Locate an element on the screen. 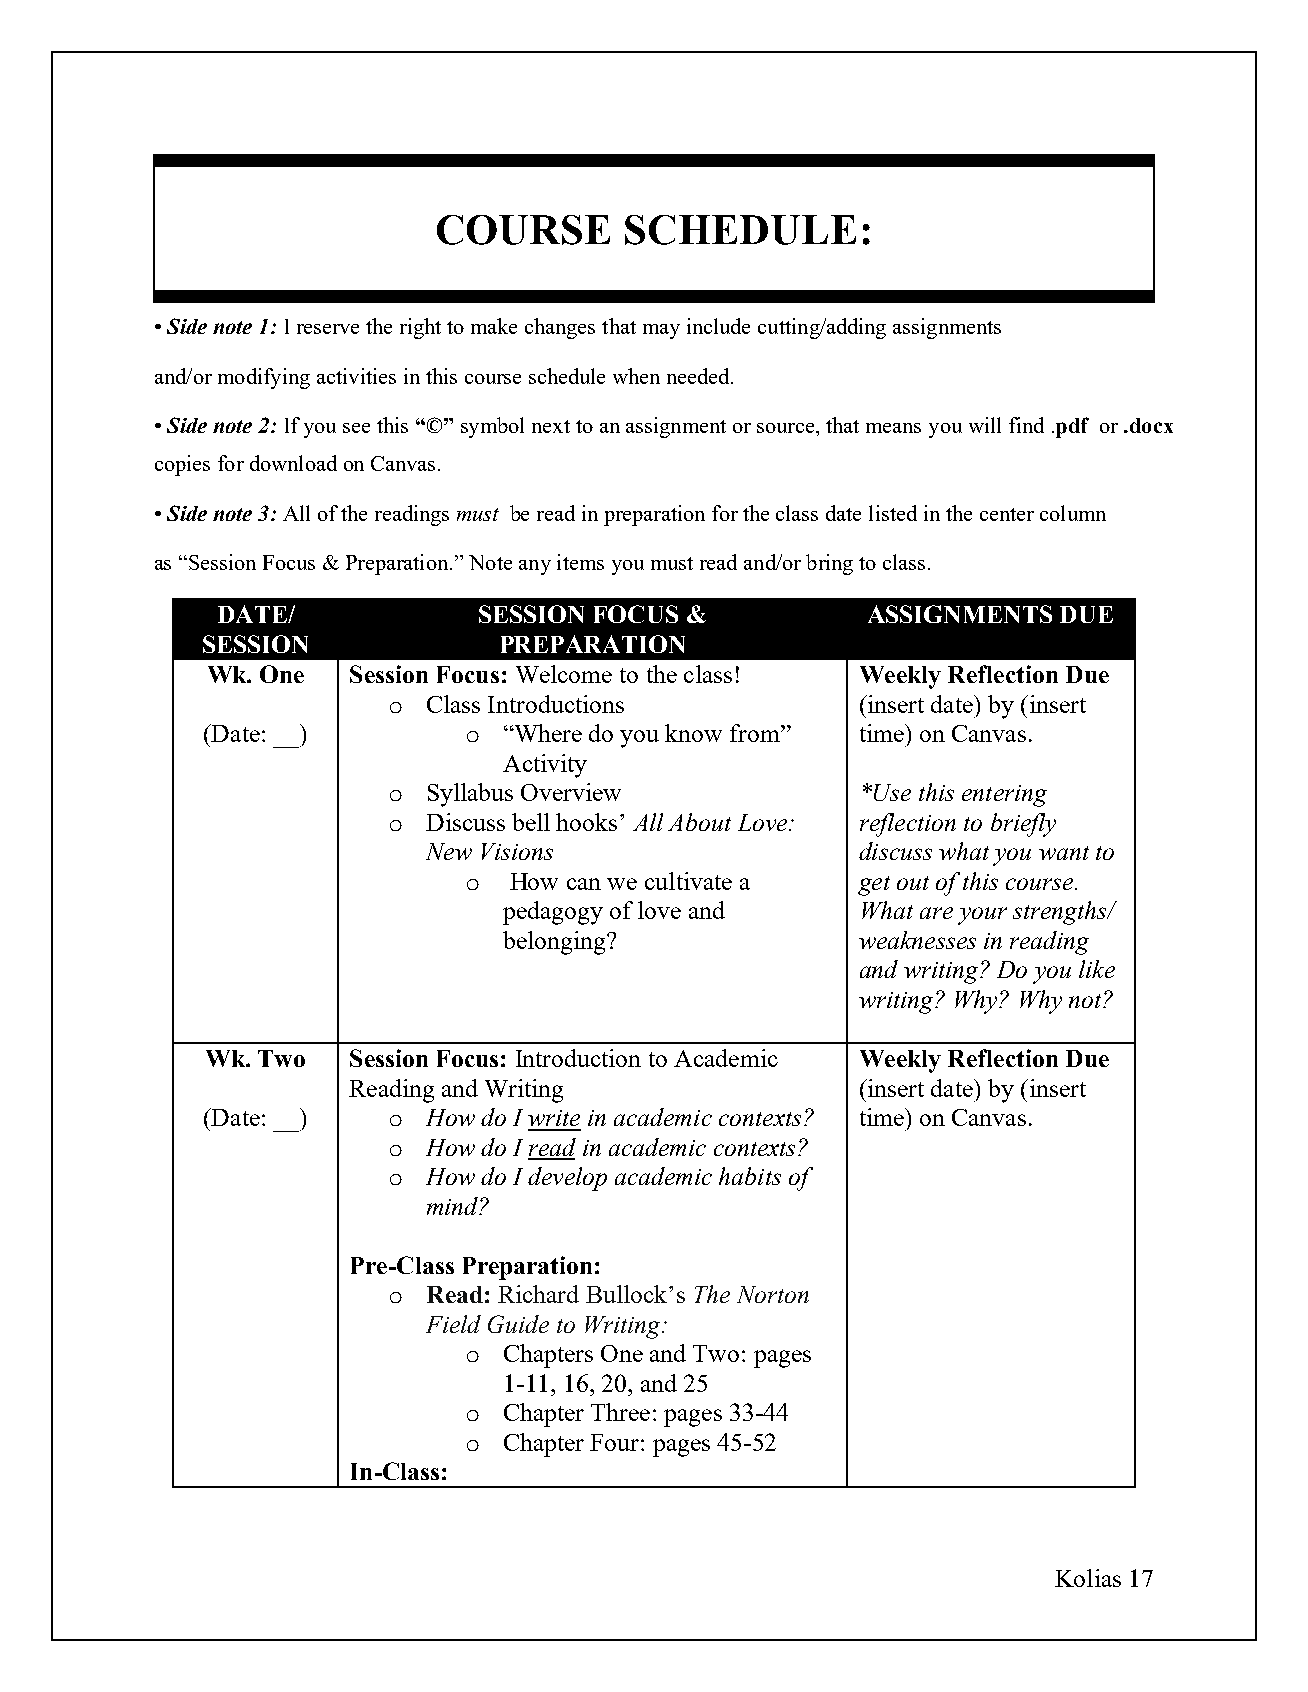 This screenshot has height=1692, width=1308. habits is located at coordinates (750, 1176).
